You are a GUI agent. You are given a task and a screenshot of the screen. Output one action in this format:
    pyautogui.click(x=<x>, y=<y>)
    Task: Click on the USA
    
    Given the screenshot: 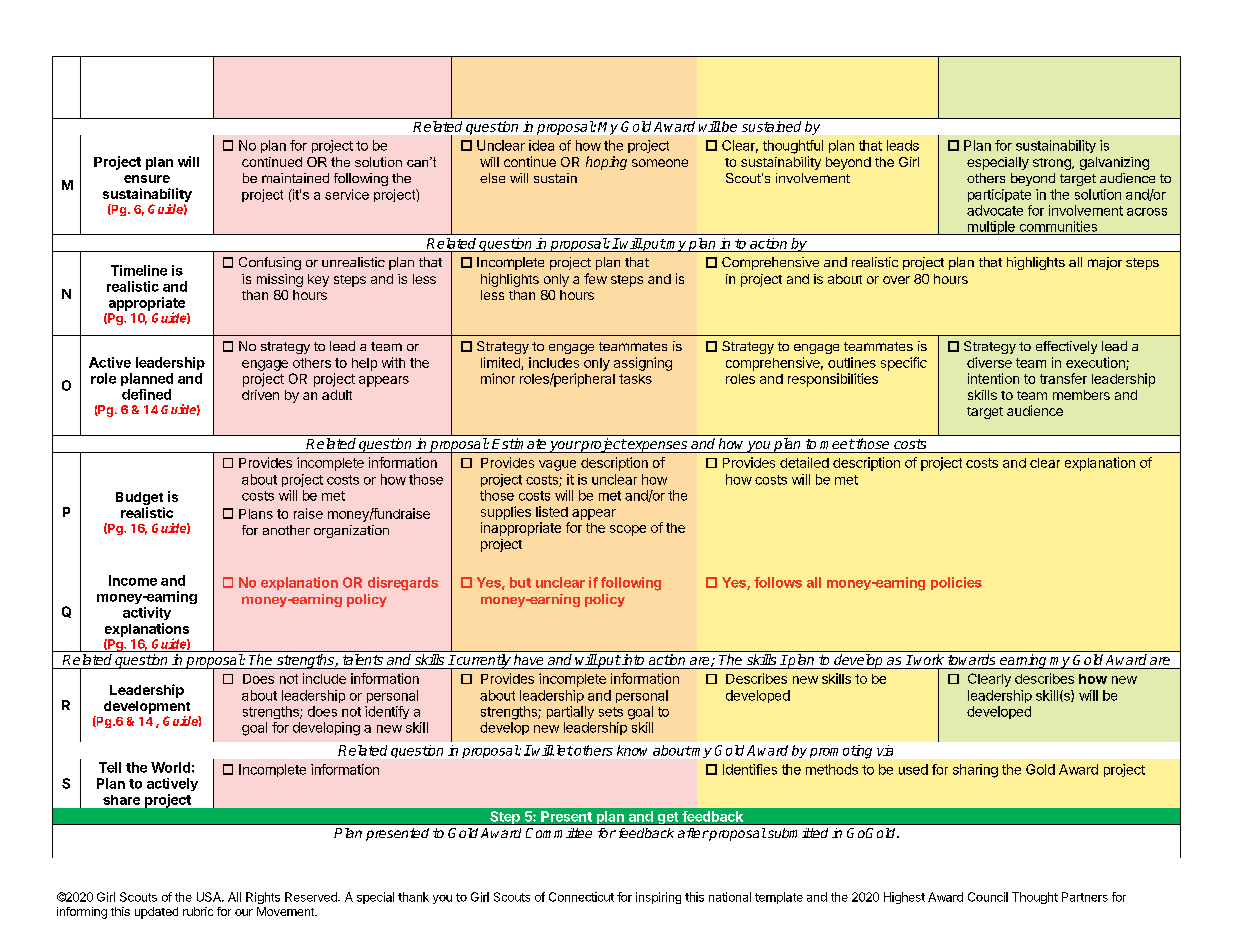 What is the action you would take?
    pyautogui.click(x=210, y=897)
